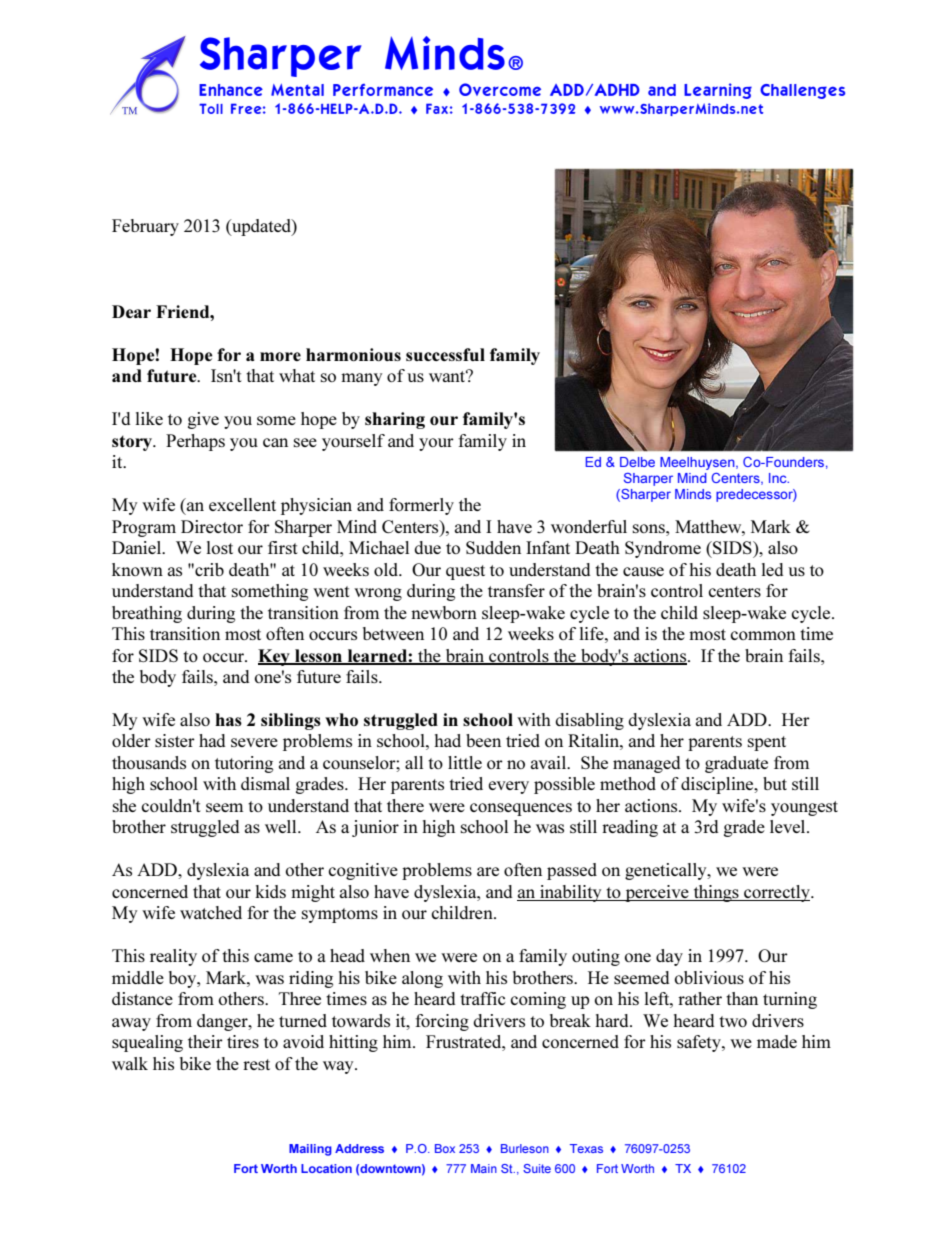 The height and width of the page is (1233, 952). I want to click on February, so click(145, 227).
